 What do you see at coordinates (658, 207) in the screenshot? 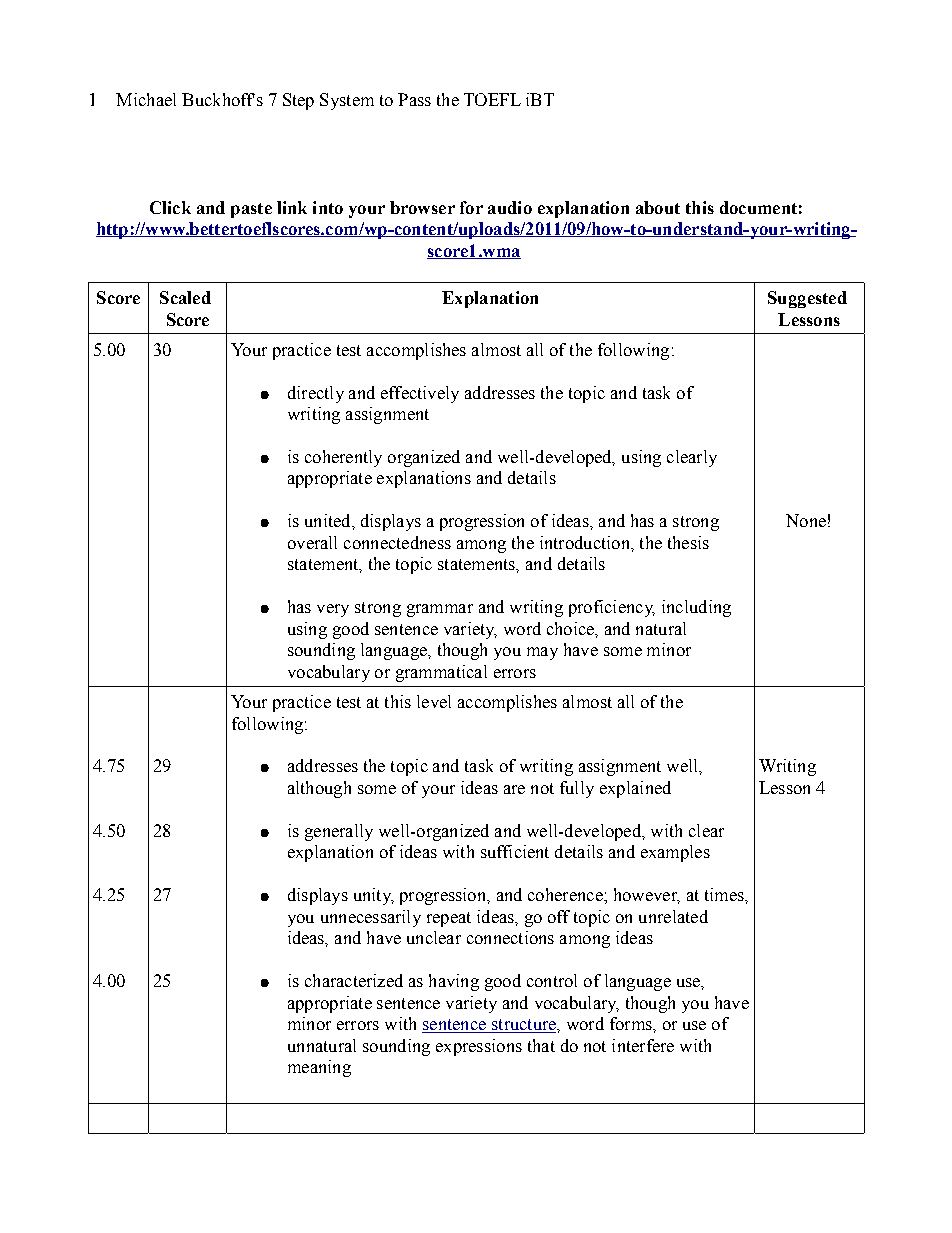
I see `about` at bounding box center [658, 207].
